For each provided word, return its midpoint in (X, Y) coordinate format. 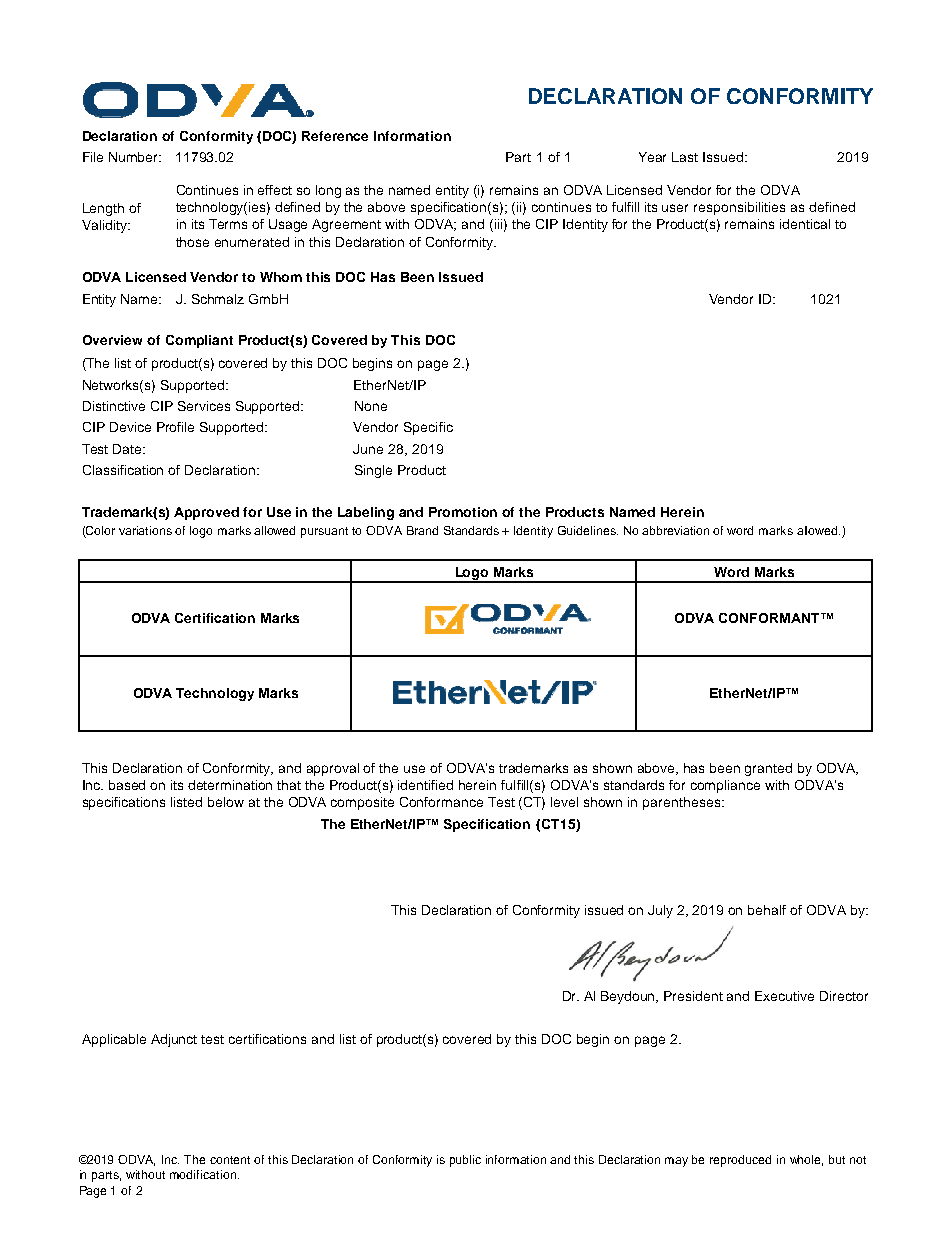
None (371, 406)
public (465, 1161)
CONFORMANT (770, 618)
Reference (335, 136)
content (230, 1160)
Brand (422, 530)
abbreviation (675, 530)
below (226, 802)
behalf (767, 910)
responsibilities (739, 208)
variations (145, 530)
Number (135, 157)
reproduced (740, 1161)
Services (204, 406)
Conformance (441, 802)
